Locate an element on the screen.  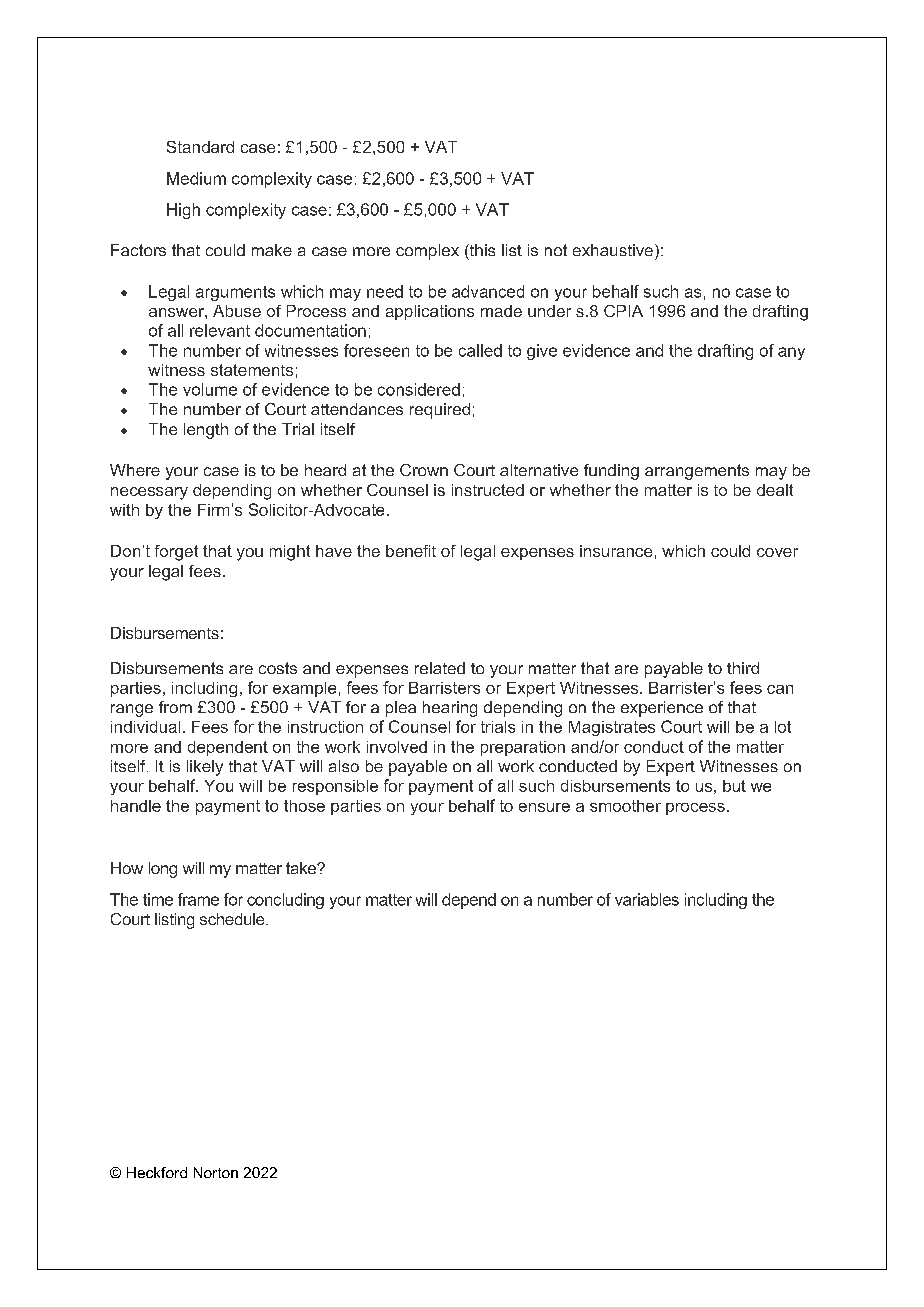
related is located at coordinates (440, 668).
